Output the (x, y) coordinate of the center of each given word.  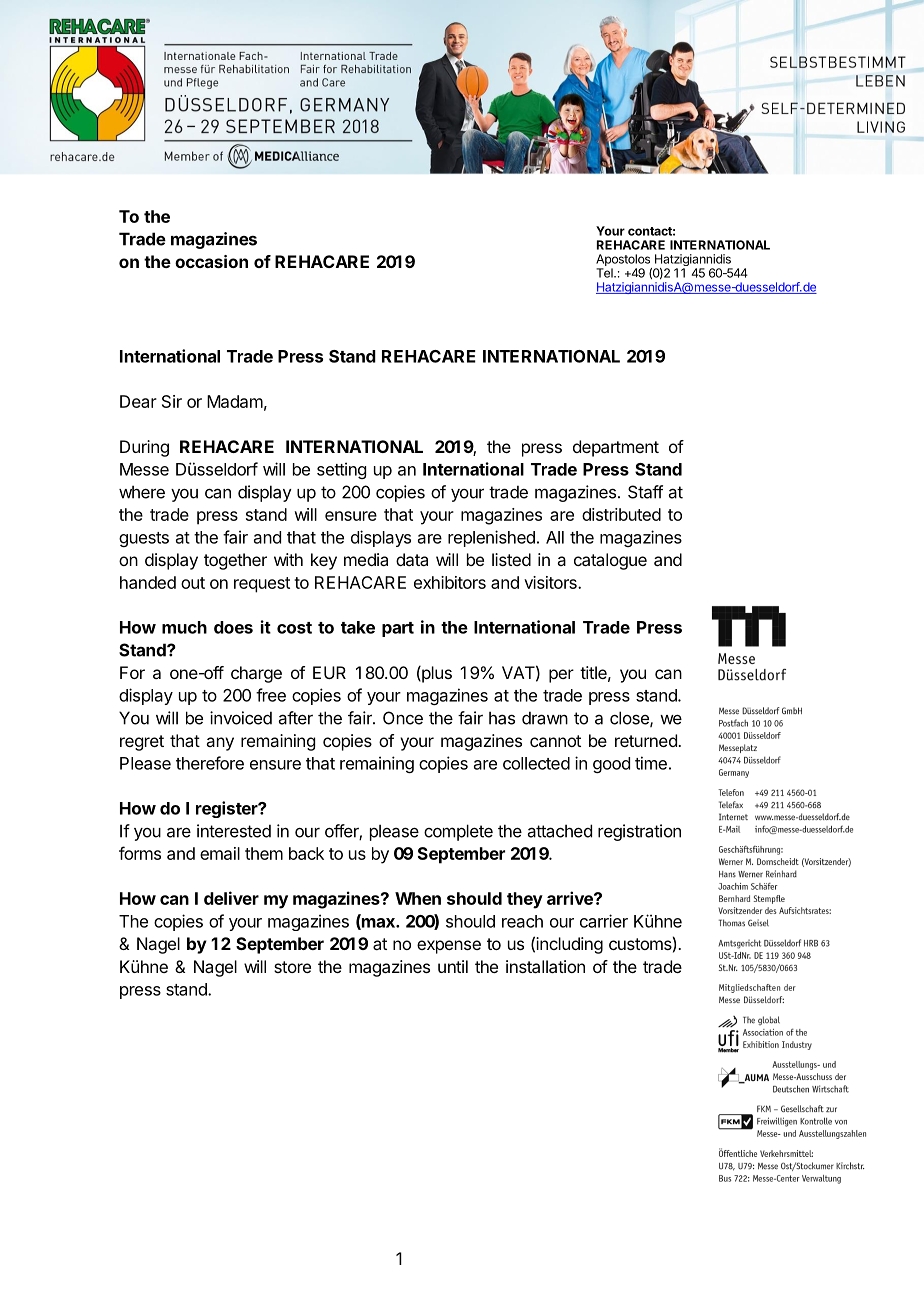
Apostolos (624, 261)
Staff (645, 492)
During (144, 448)
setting (341, 470)
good (611, 765)
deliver (231, 898)
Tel (605, 273)
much (184, 627)
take (358, 627)
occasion (211, 261)
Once (403, 718)
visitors (551, 582)
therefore (210, 763)
